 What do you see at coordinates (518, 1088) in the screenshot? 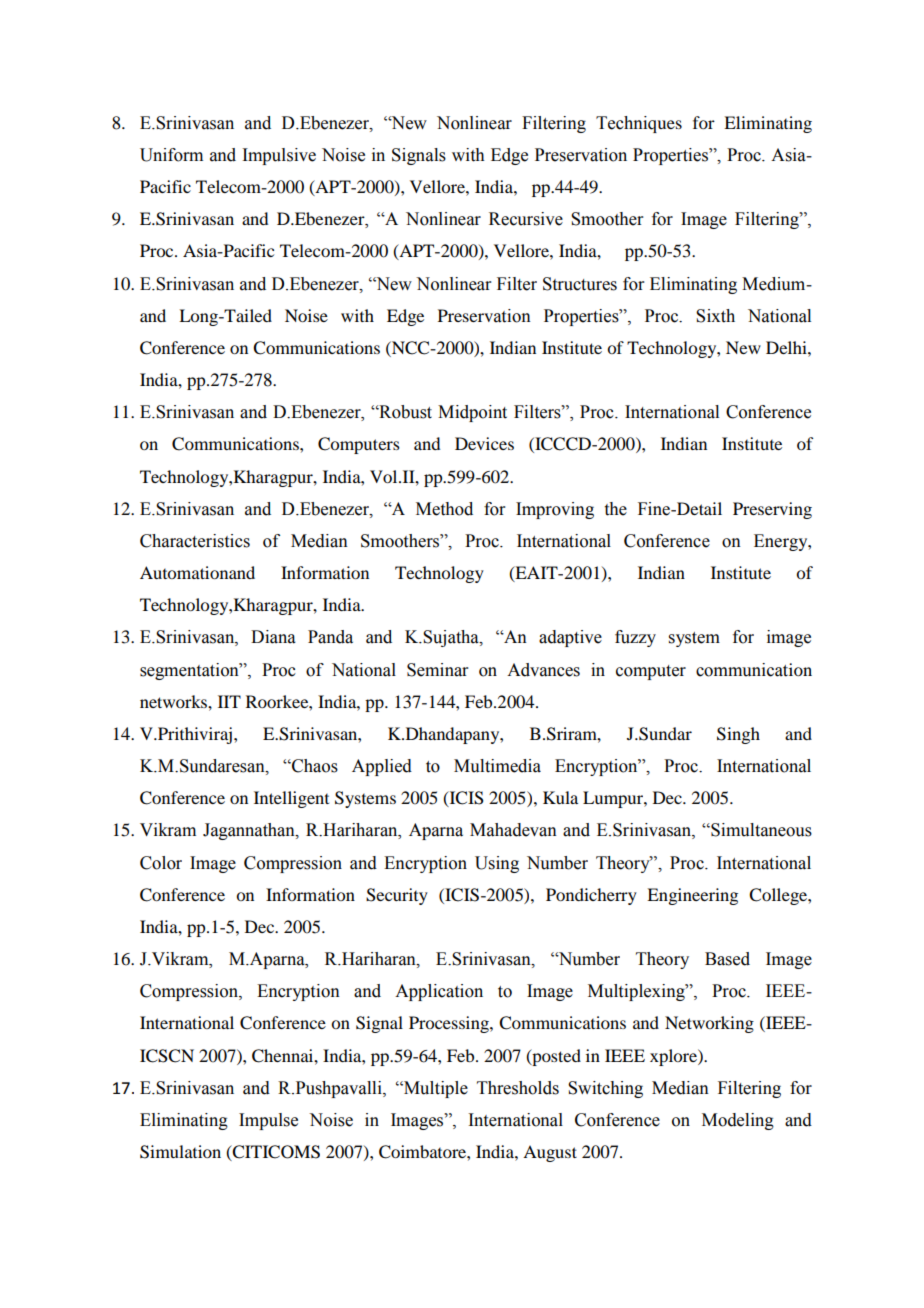
I see `Thresholds` at bounding box center [518, 1088].
